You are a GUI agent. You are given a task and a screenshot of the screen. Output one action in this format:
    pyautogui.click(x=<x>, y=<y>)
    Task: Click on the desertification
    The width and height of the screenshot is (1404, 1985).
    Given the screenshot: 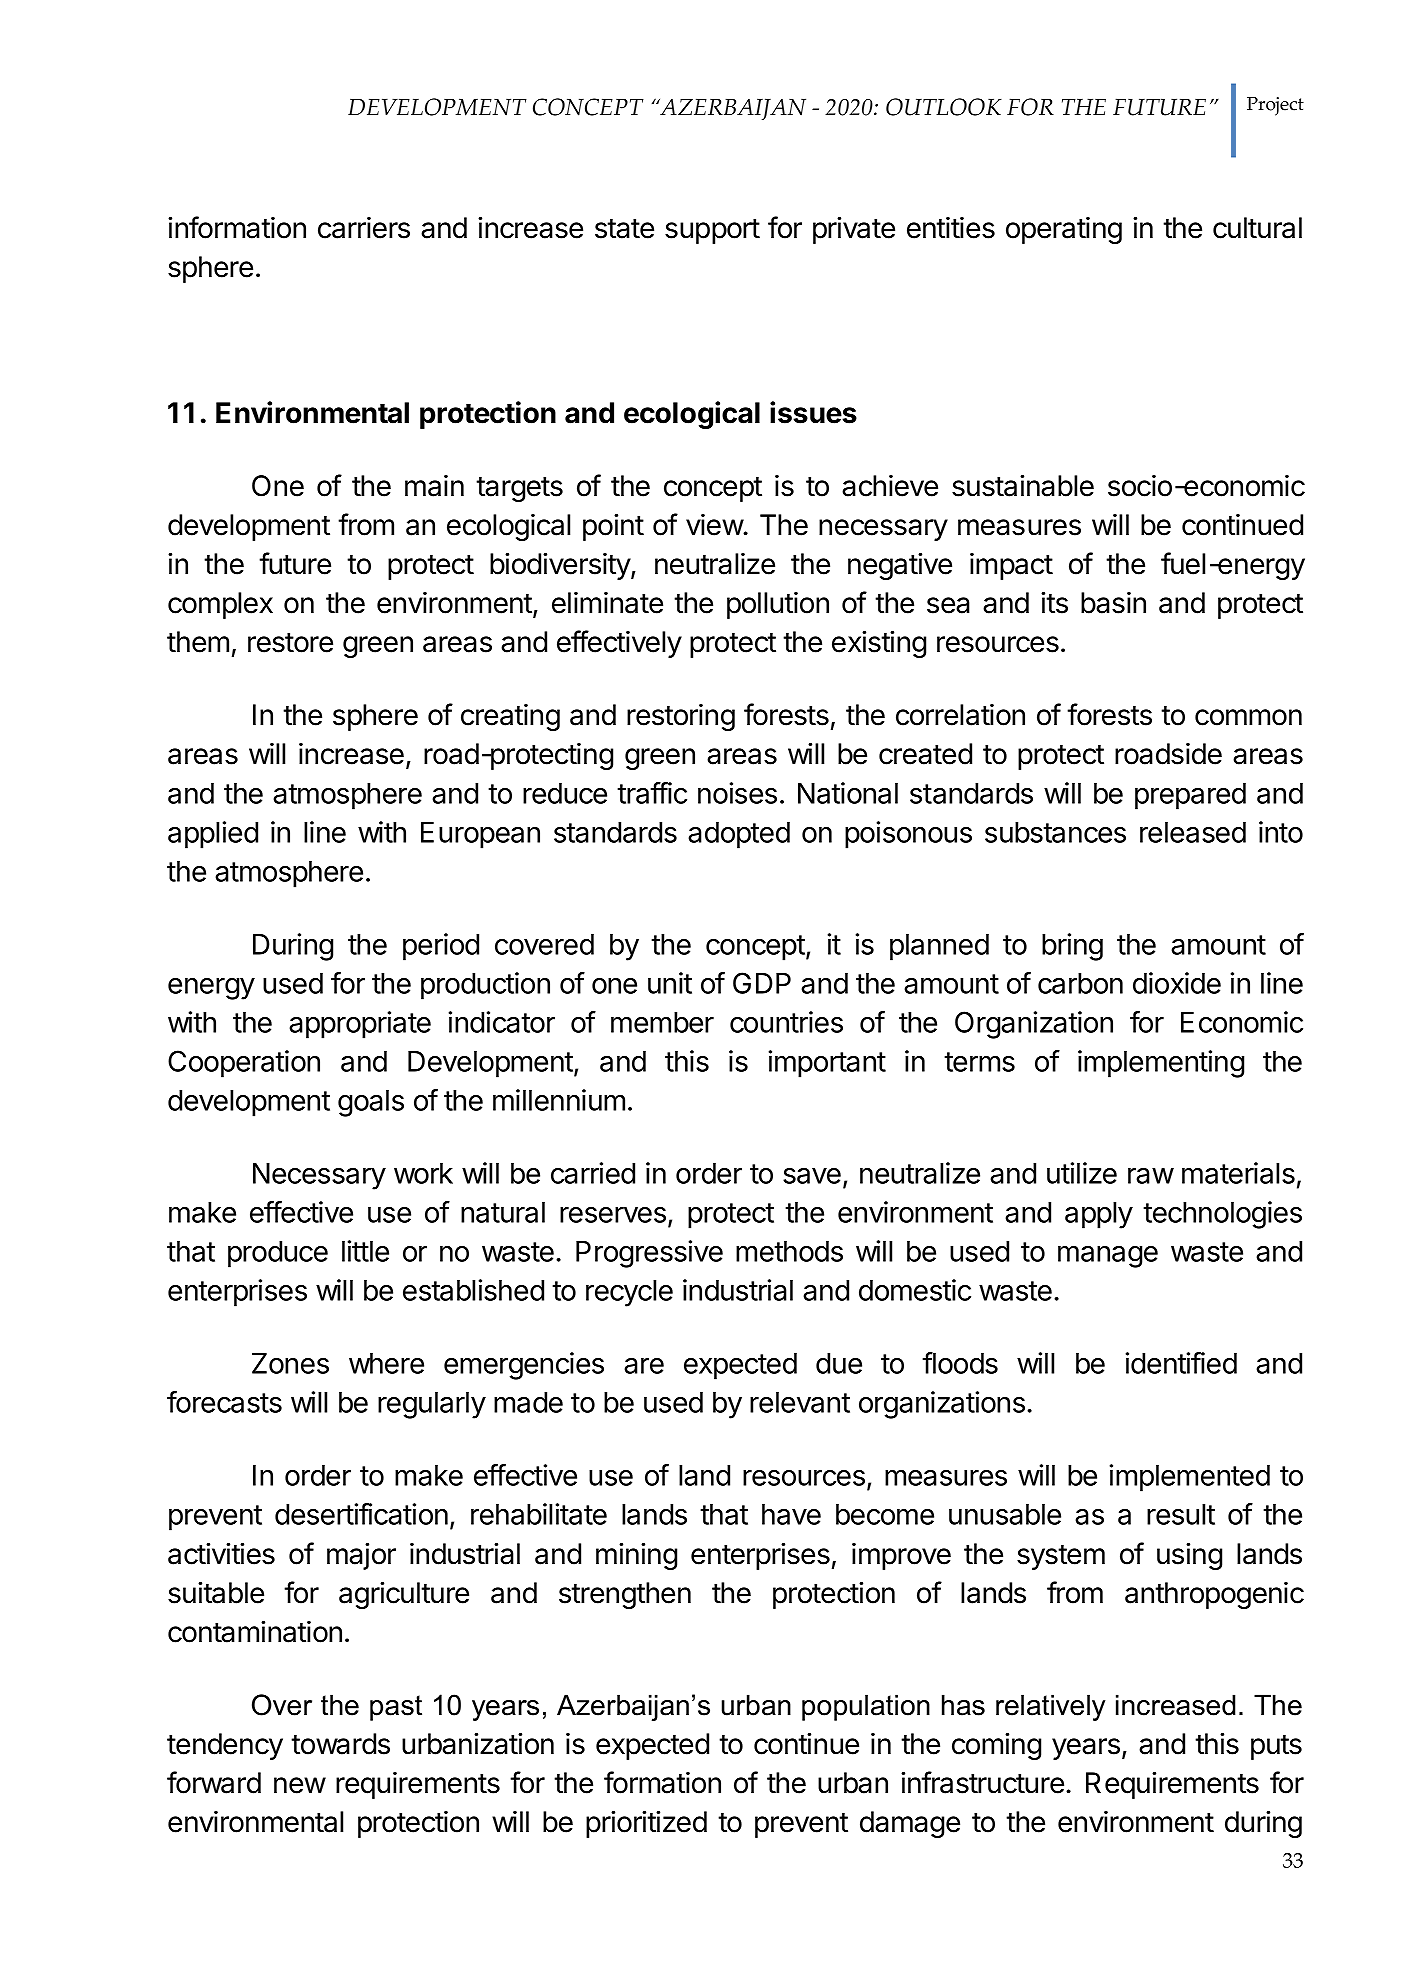 What is the action you would take?
    pyautogui.click(x=361, y=1514)
